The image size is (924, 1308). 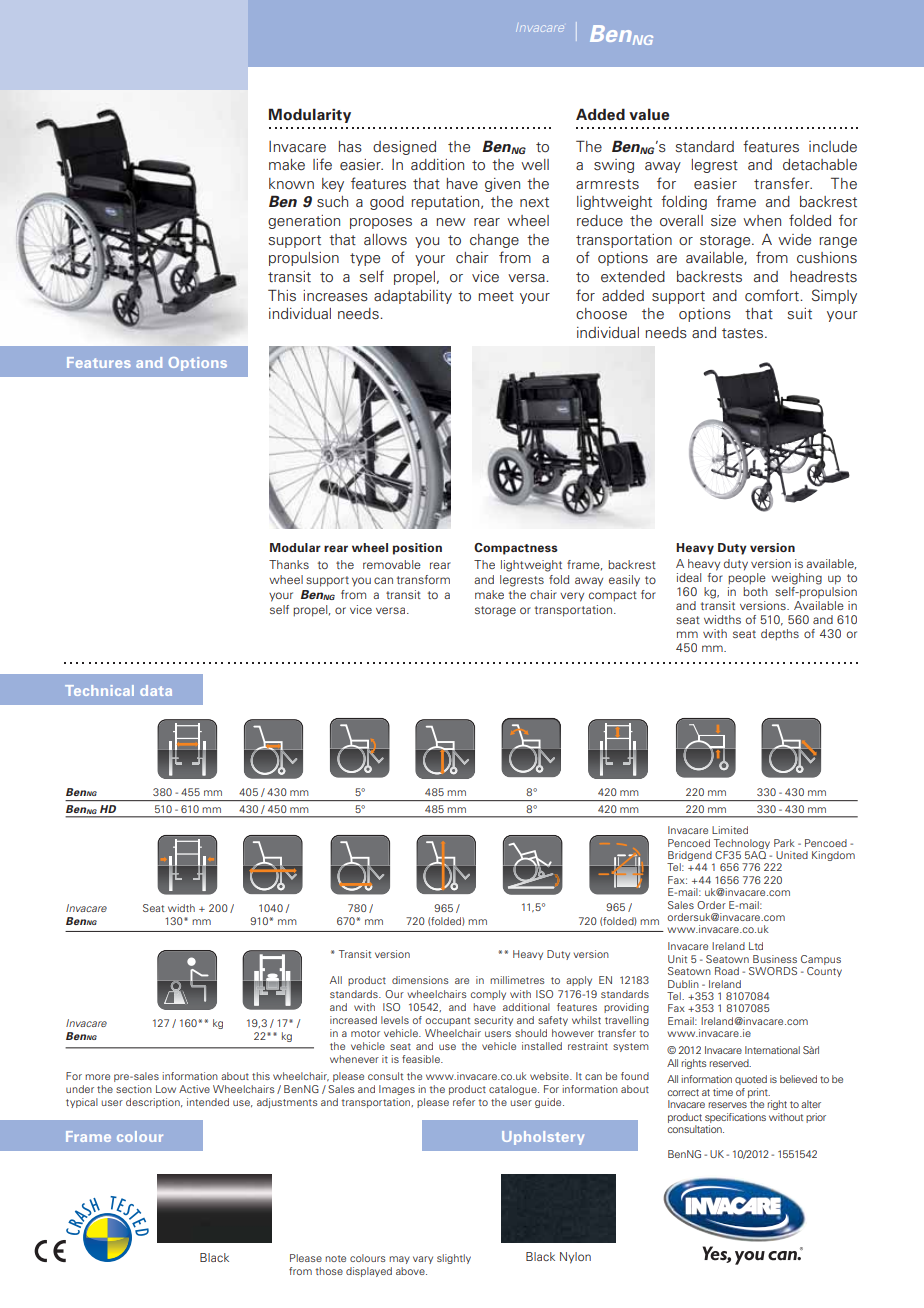 What do you see at coordinates (404, 148) in the screenshot?
I see `designed` at bounding box center [404, 148].
